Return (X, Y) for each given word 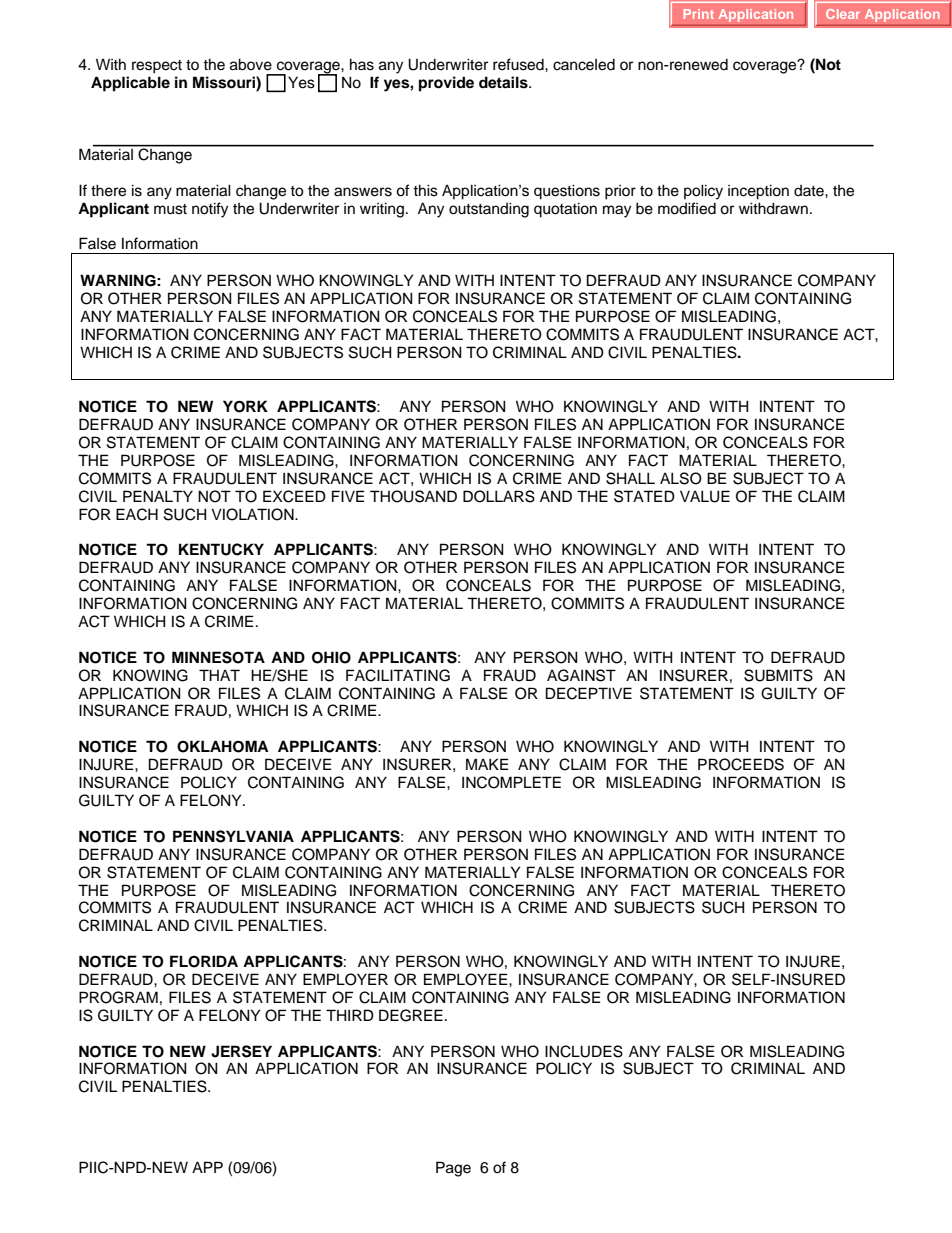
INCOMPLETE (511, 782)
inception (758, 192)
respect (157, 67)
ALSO (681, 478)
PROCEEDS (741, 764)
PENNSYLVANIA (233, 836)
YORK (245, 406)
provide (446, 84)
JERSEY (241, 1051)
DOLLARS (499, 496)
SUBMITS (778, 675)
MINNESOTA (218, 657)
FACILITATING (398, 675)
